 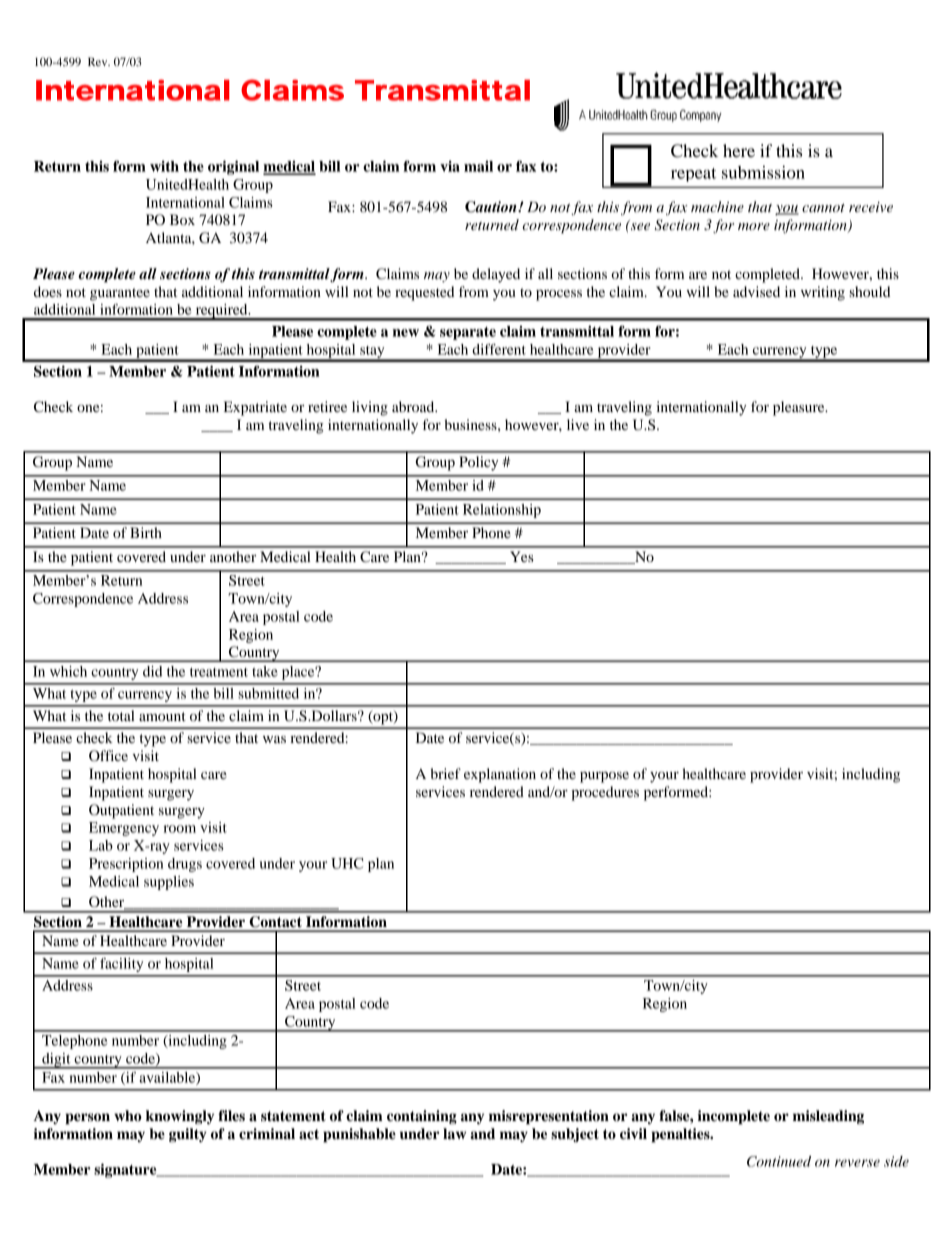 What do you see at coordinates (128, 1116) in the image?
I see `who` at bounding box center [128, 1116].
